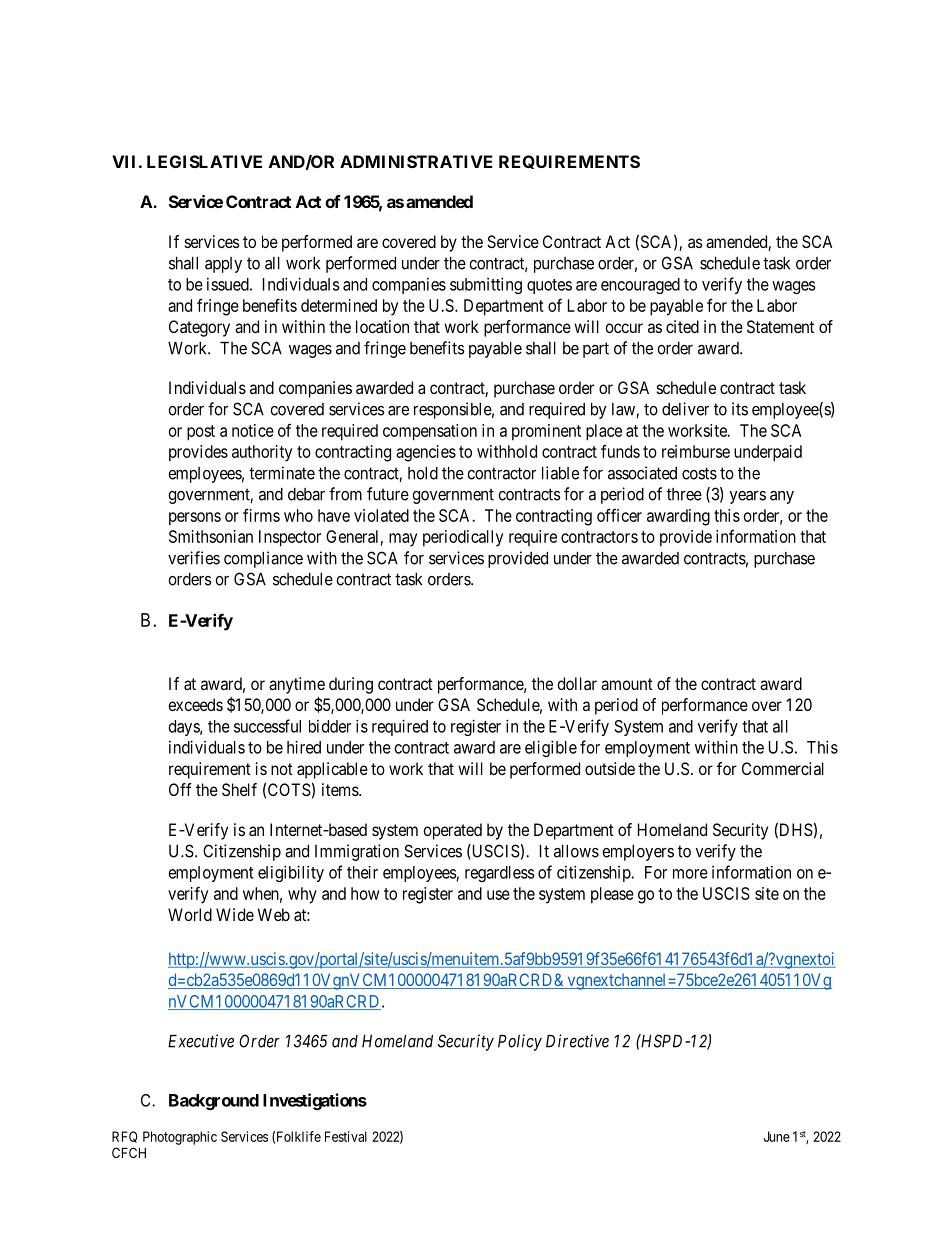  I want to click on operated, so click(452, 831).
